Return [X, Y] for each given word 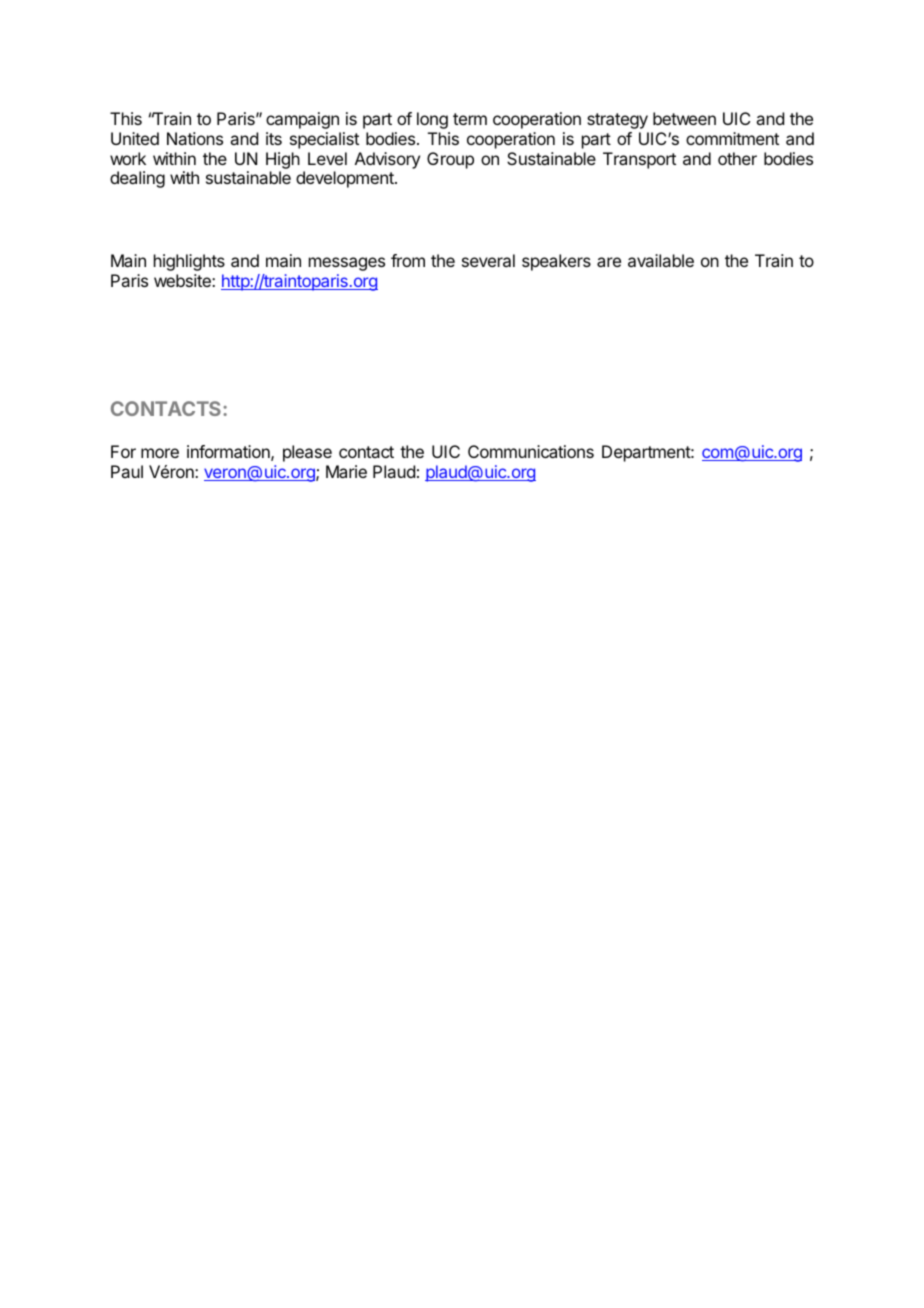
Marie [346, 471]
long [432, 120]
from [408, 260]
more [160, 453]
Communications [531, 451]
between [684, 118]
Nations [195, 138]
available [661, 260]
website [183, 280]
